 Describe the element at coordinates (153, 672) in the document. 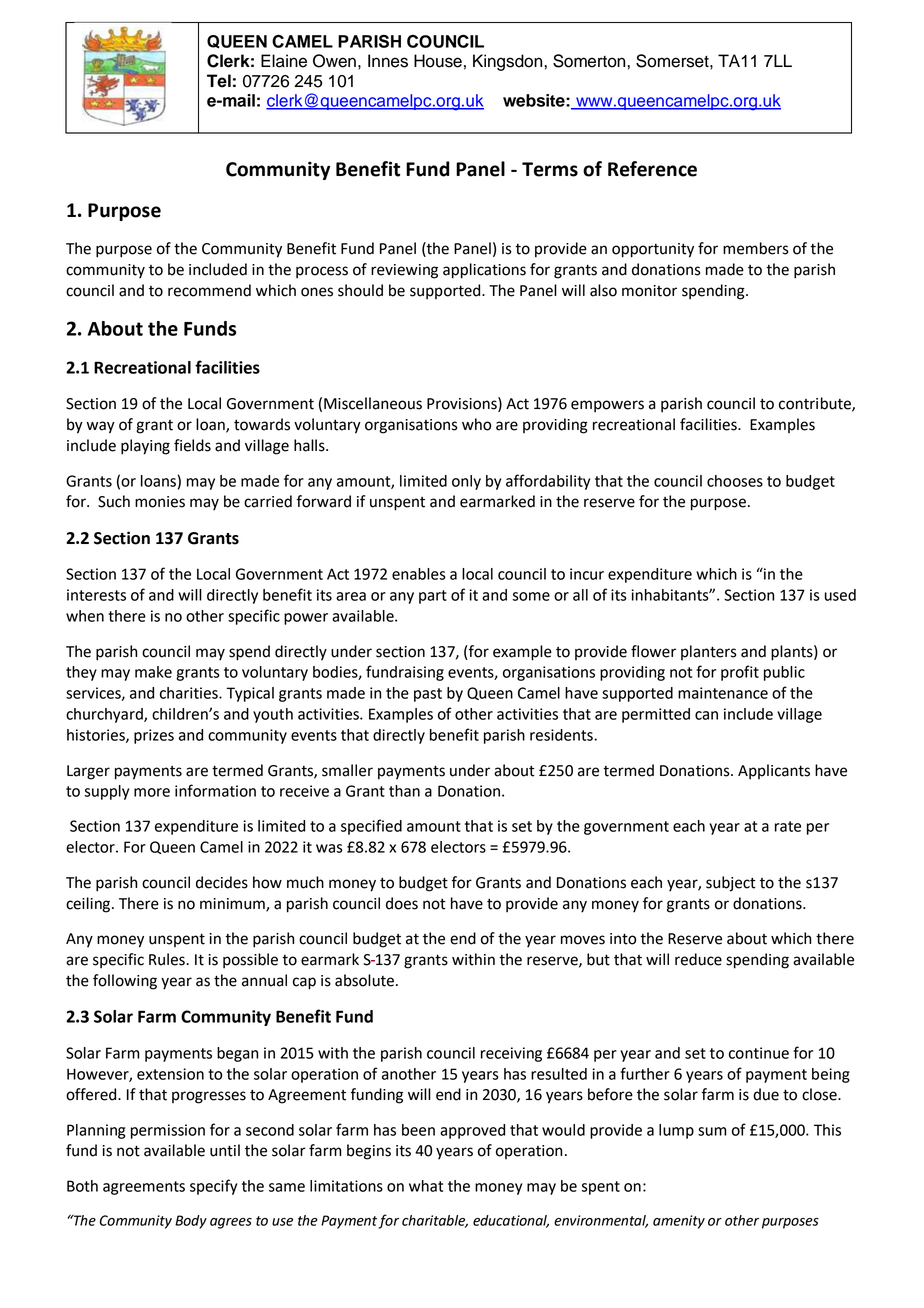

I see `make` at that location.
